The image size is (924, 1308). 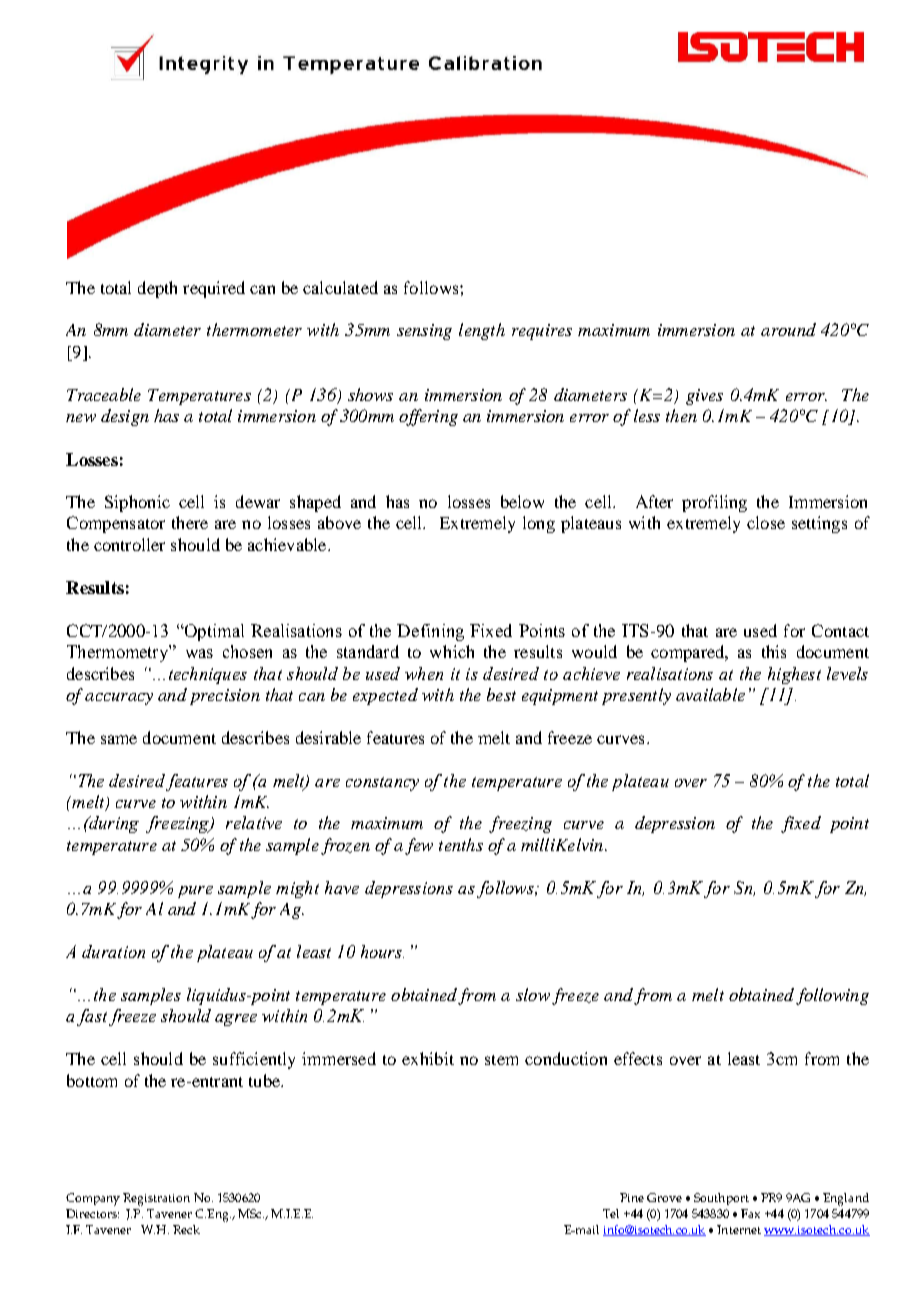 I want to click on depth, so click(x=157, y=289).
